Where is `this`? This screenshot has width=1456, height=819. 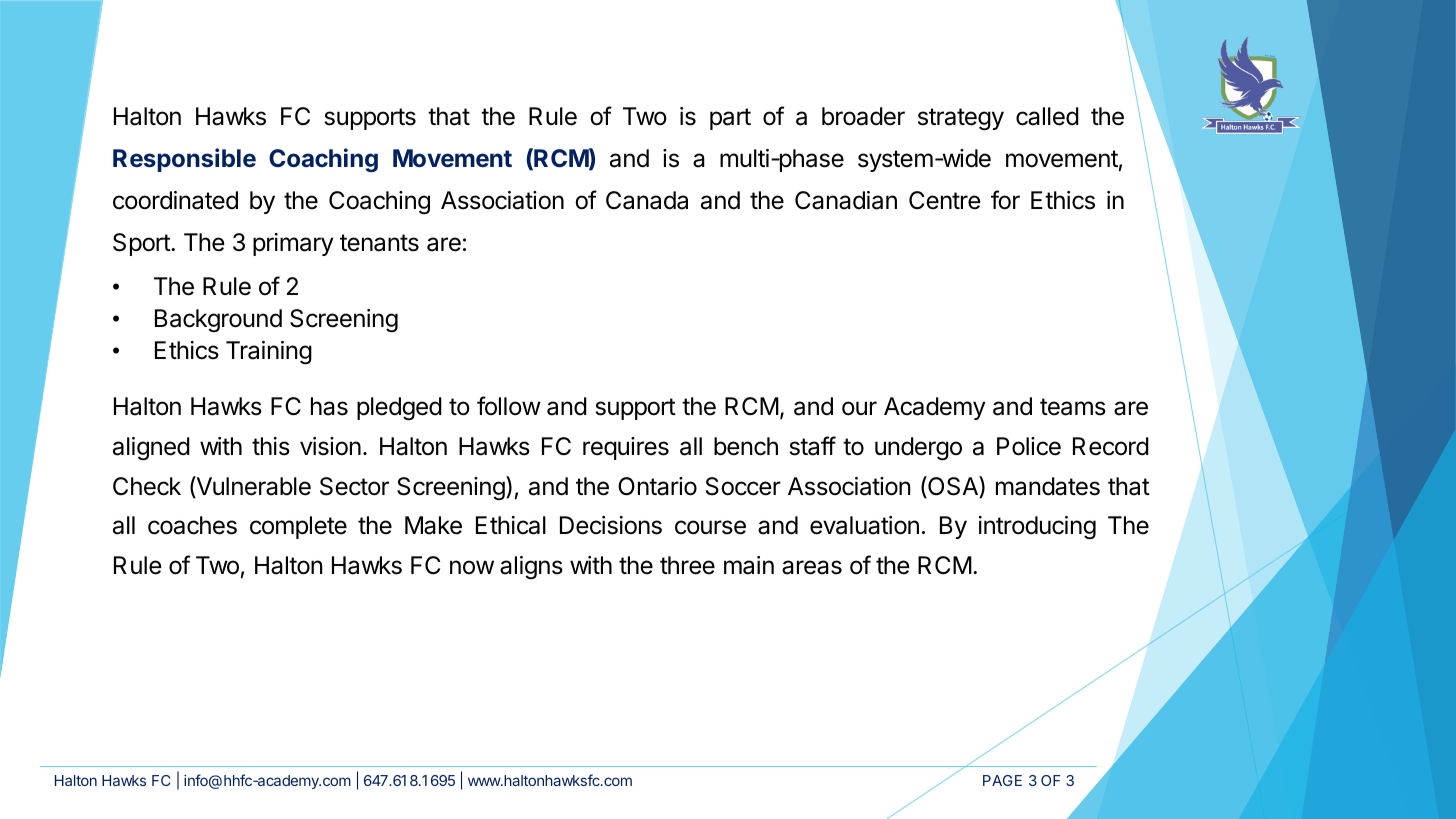 this is located at coordinates (271, 446).
